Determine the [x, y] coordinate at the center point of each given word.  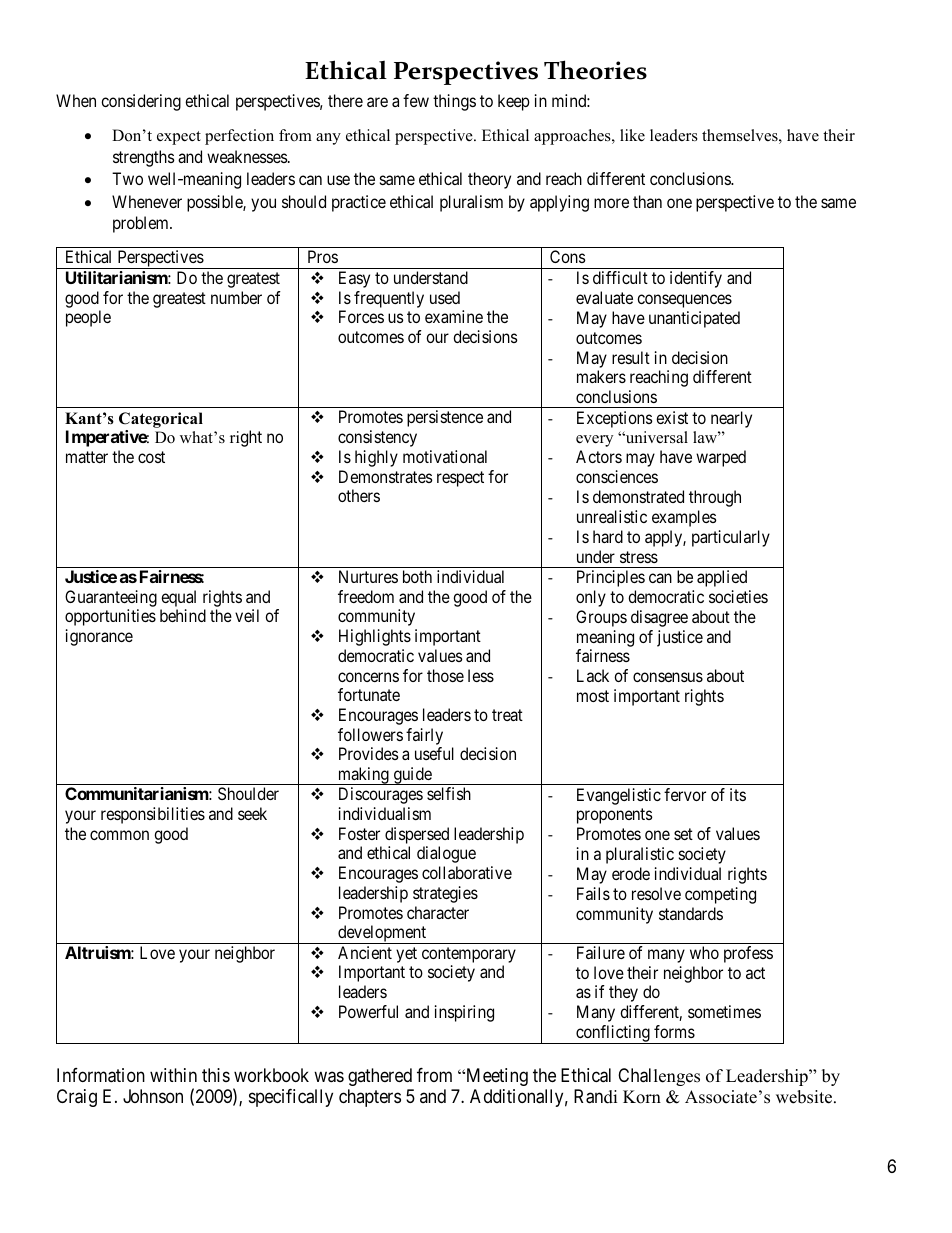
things [454, 102]
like [632, 135]
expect [179, 138]
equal [178, 598]
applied [722, 578]
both [417, 576]
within [173, 1075]
